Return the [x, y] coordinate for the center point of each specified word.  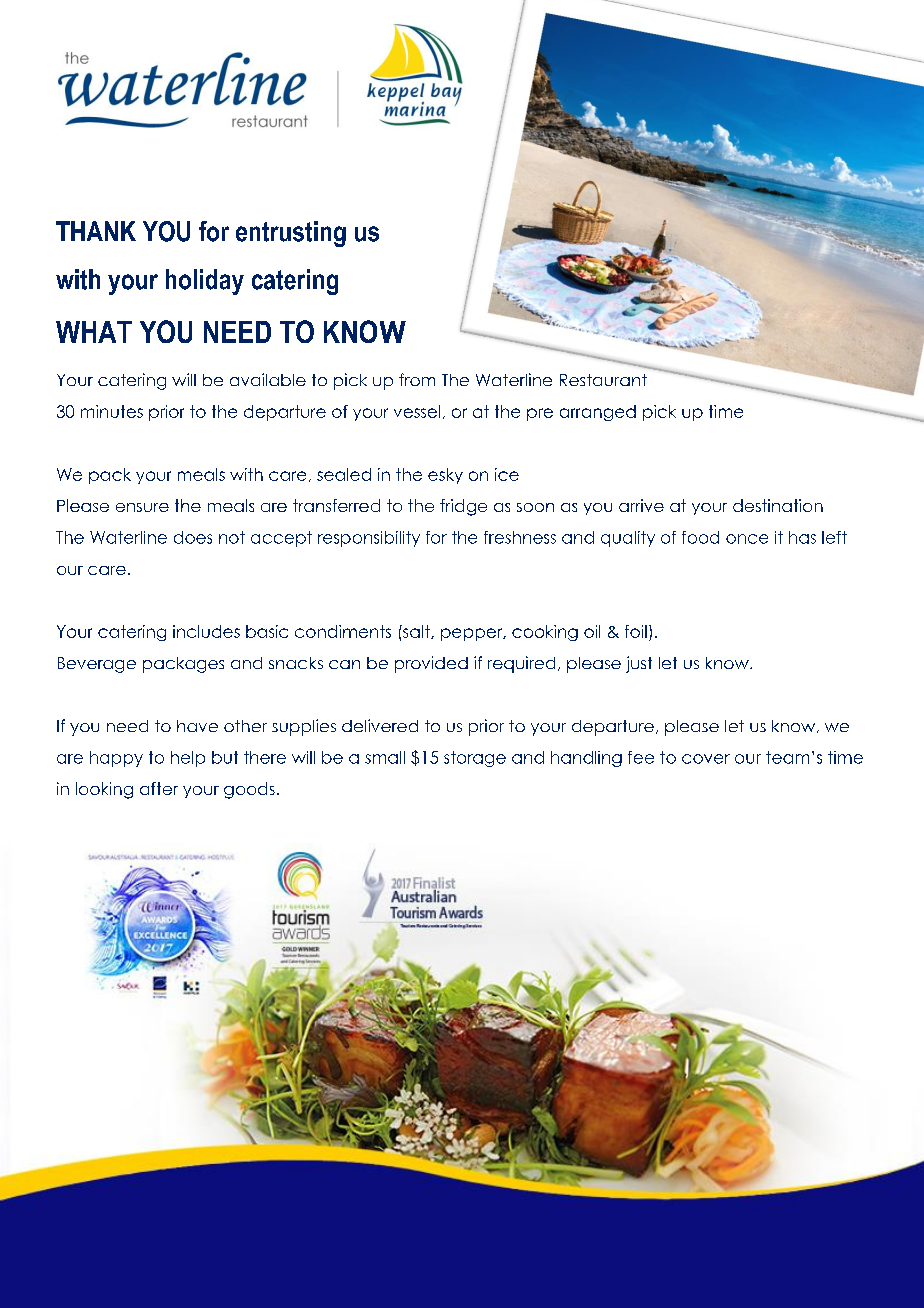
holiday [205, 282]
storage [475, 759]
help [188, 759]
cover [706, 759]
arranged [598, 413]
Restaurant [603, 380]
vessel [417, 411]
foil [636, 631]
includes [206, 631]
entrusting [291, 234]
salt [416, 632]
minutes [112, 411]
